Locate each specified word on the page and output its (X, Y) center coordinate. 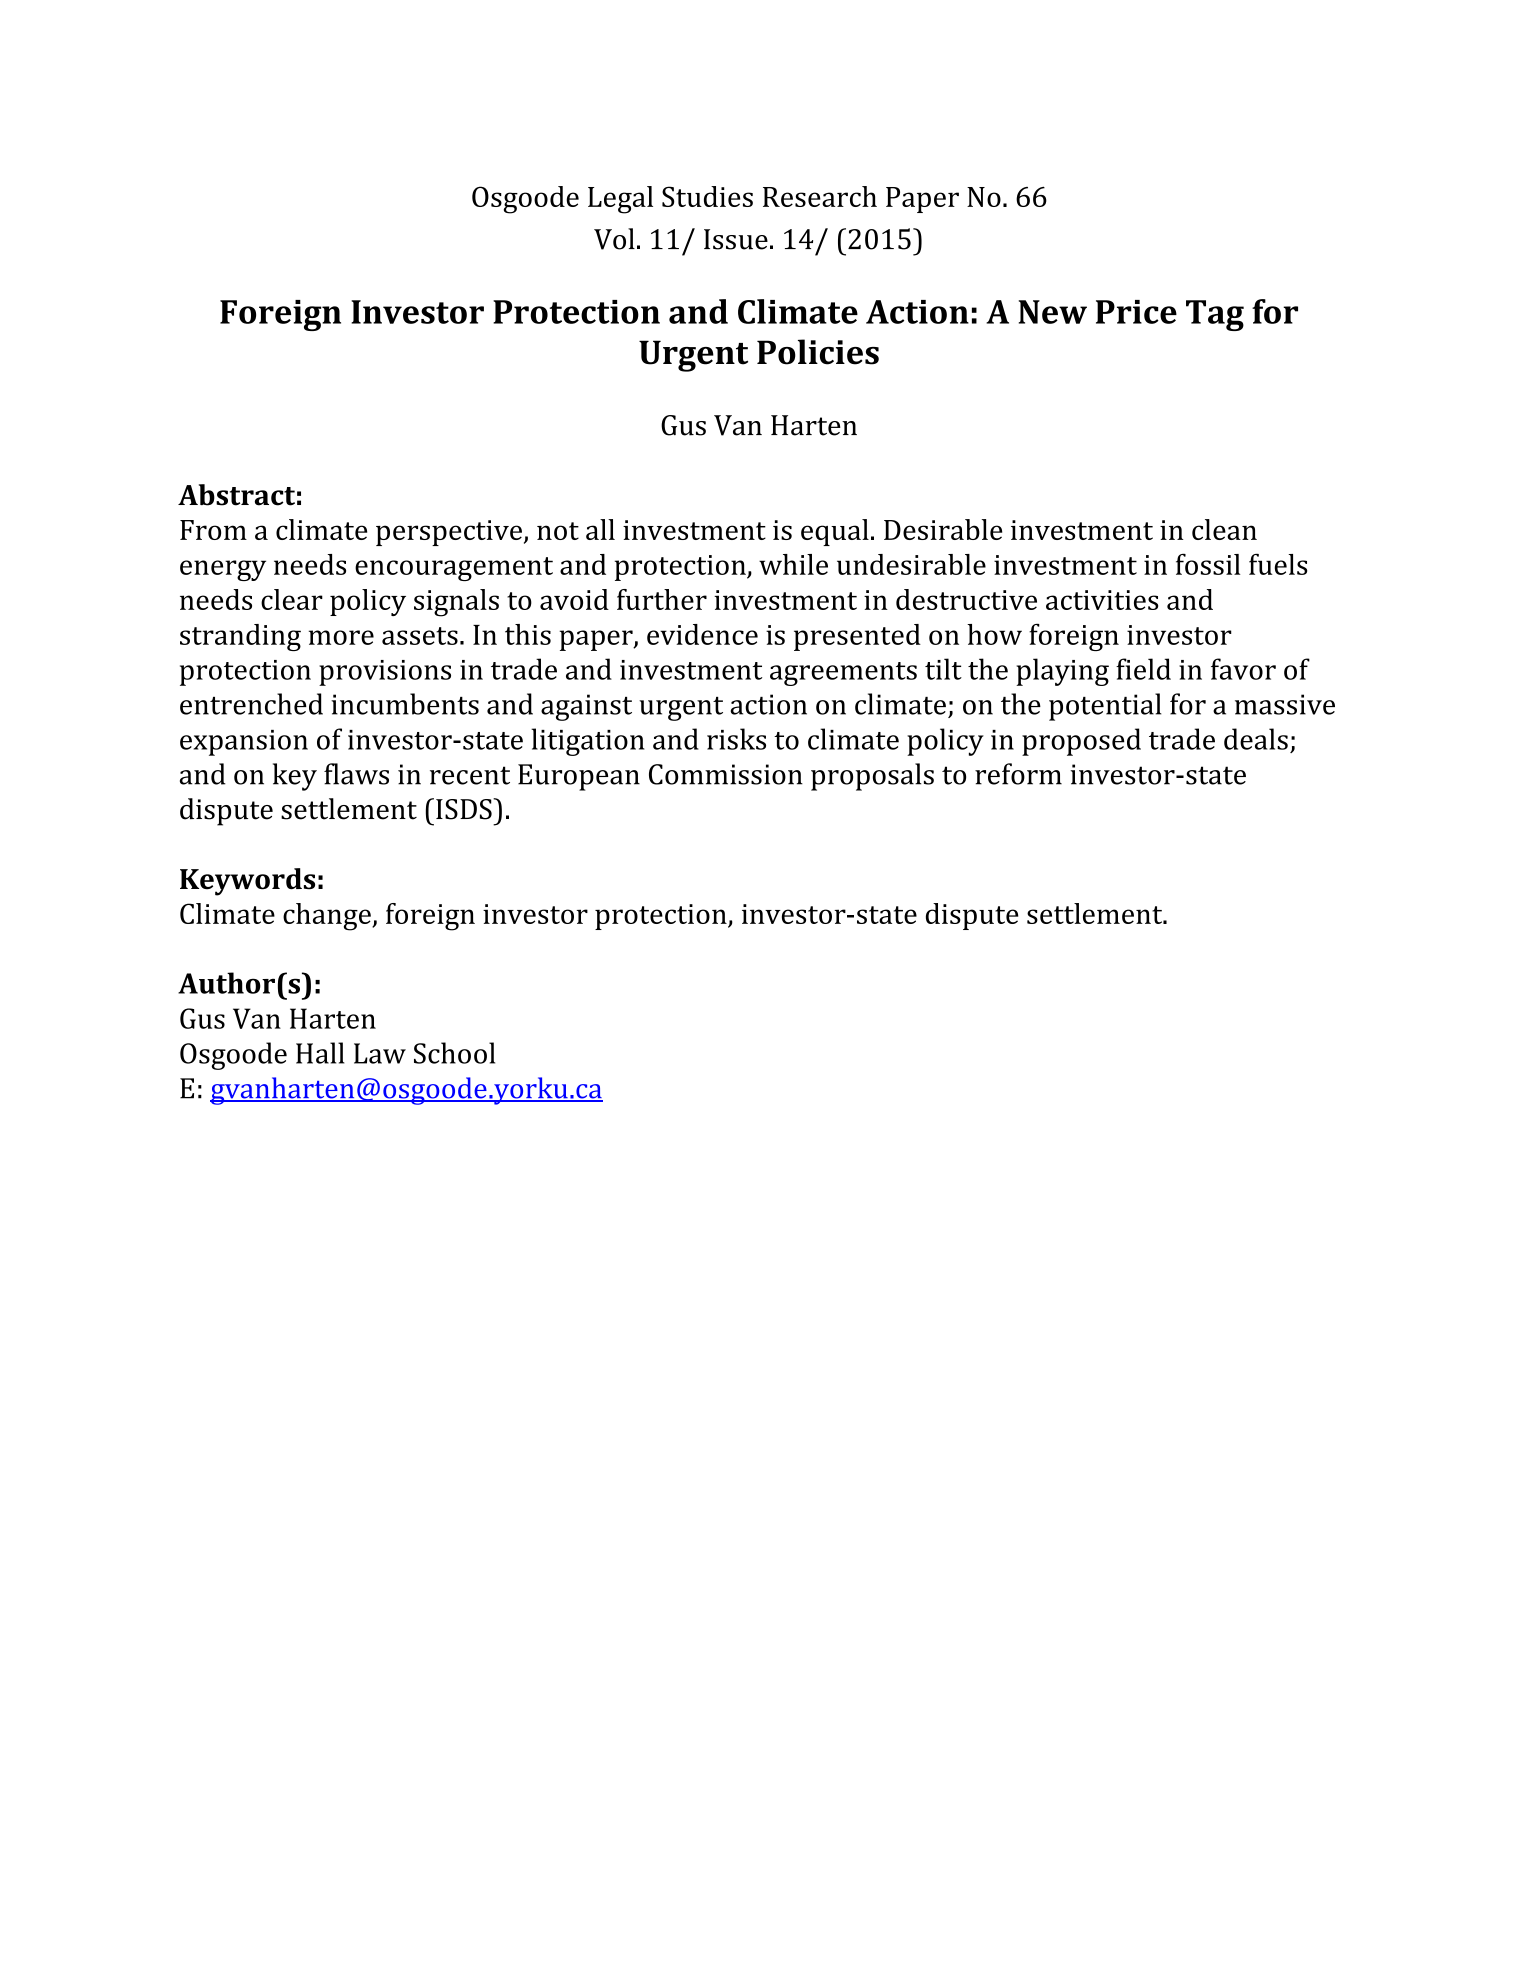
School (454, 1053)
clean (1224, 529)
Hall (320, 1053)
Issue (736, 239)
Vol (614, 239)
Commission (726, 774)
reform (1018, 774)
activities (1102, 600)
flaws (356, 774)
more (341, 637)
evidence (702, 634)
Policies (818, 352)
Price (1136, 312)
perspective (449, 533)
